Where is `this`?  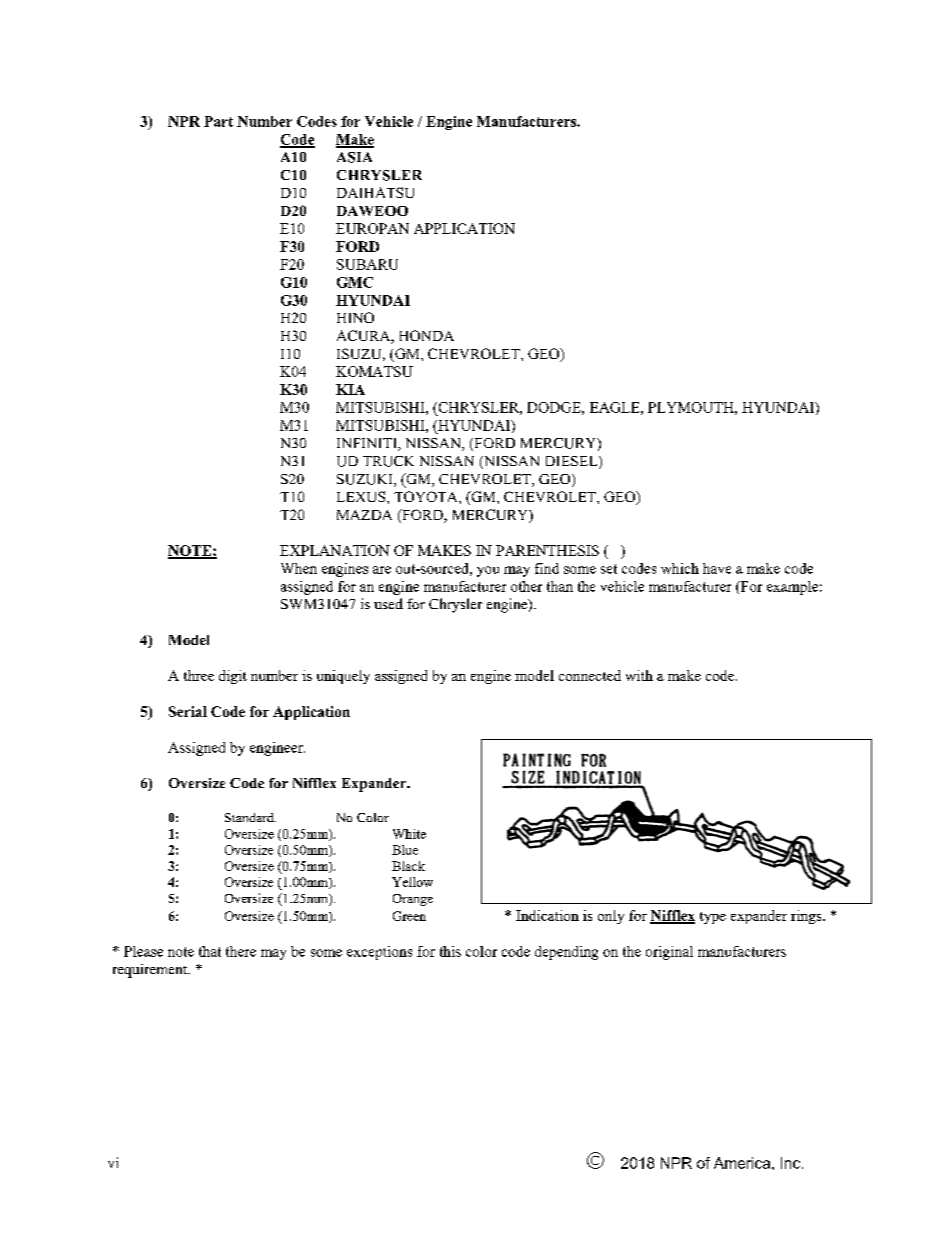
this is located at coordinates (450, 951).
